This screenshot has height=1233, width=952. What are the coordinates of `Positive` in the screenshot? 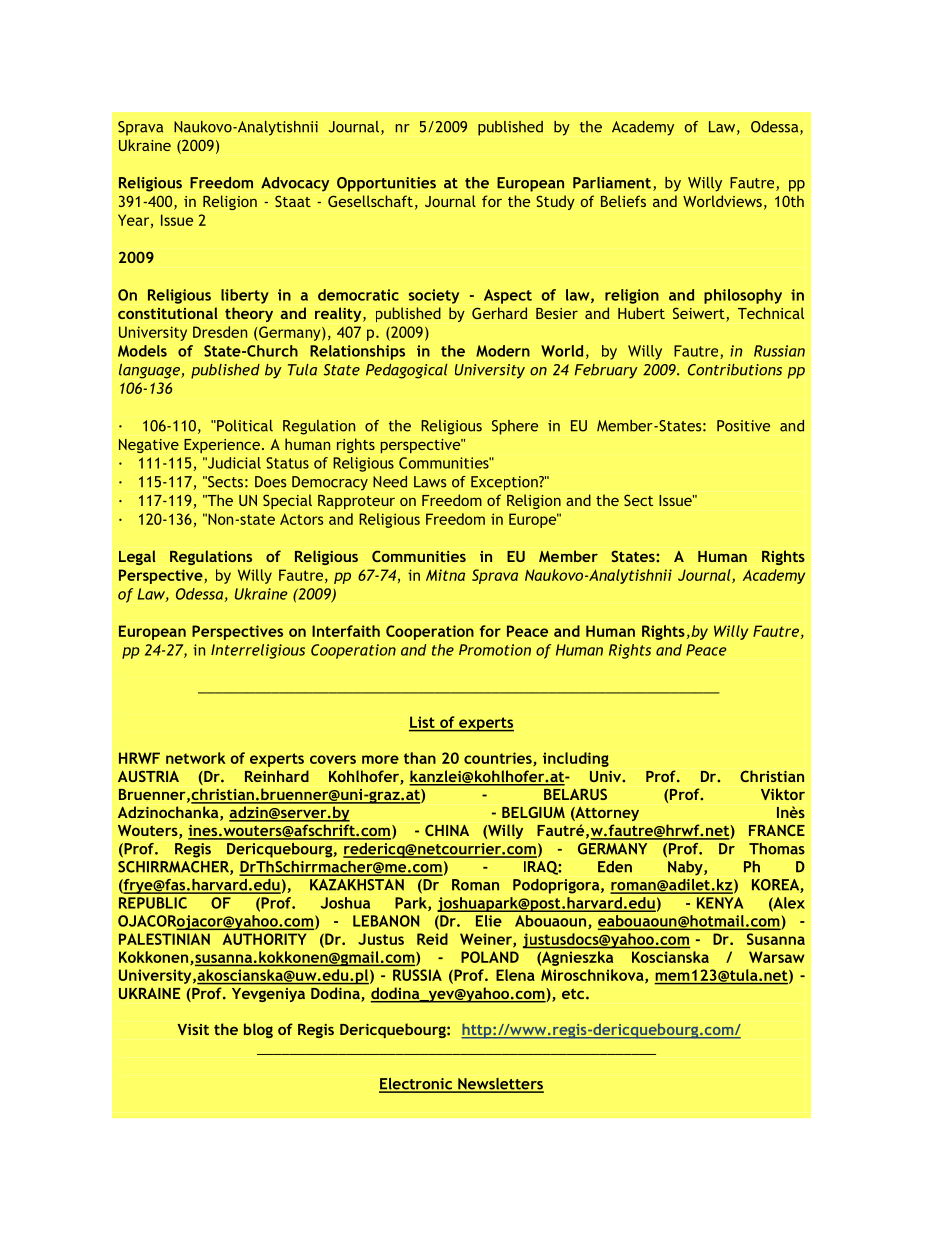 It's located at (743, 426).
